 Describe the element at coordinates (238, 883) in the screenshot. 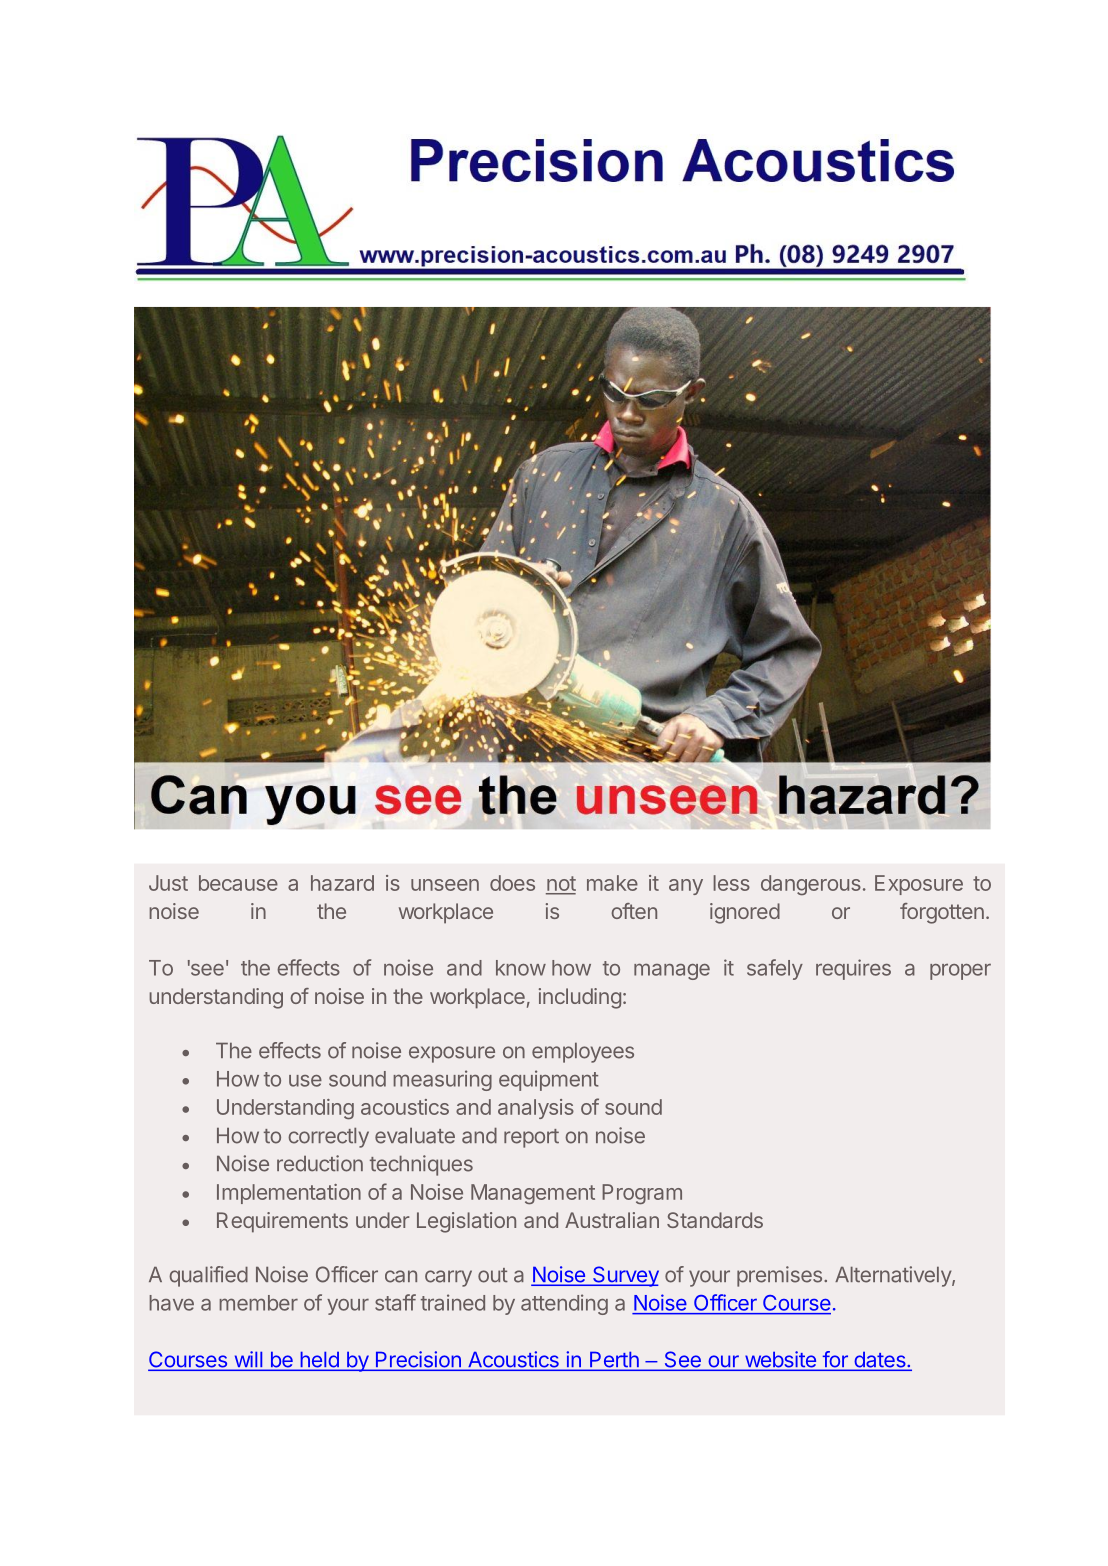

I see `because` at that location.
